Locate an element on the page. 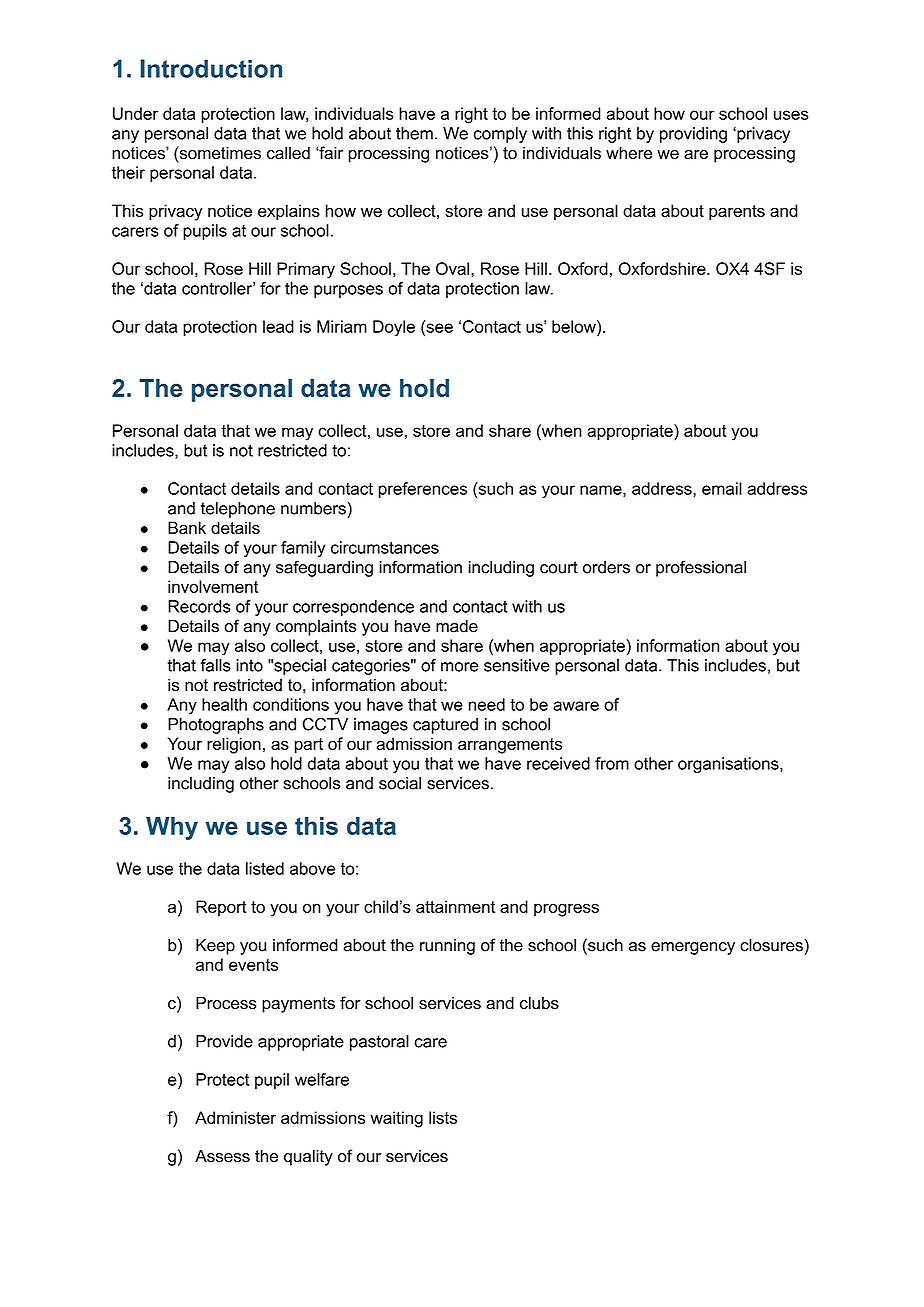 Image resolution: width=924 pixels, height=1307 pixels. Administer is located at coordinates (235, 1117).
